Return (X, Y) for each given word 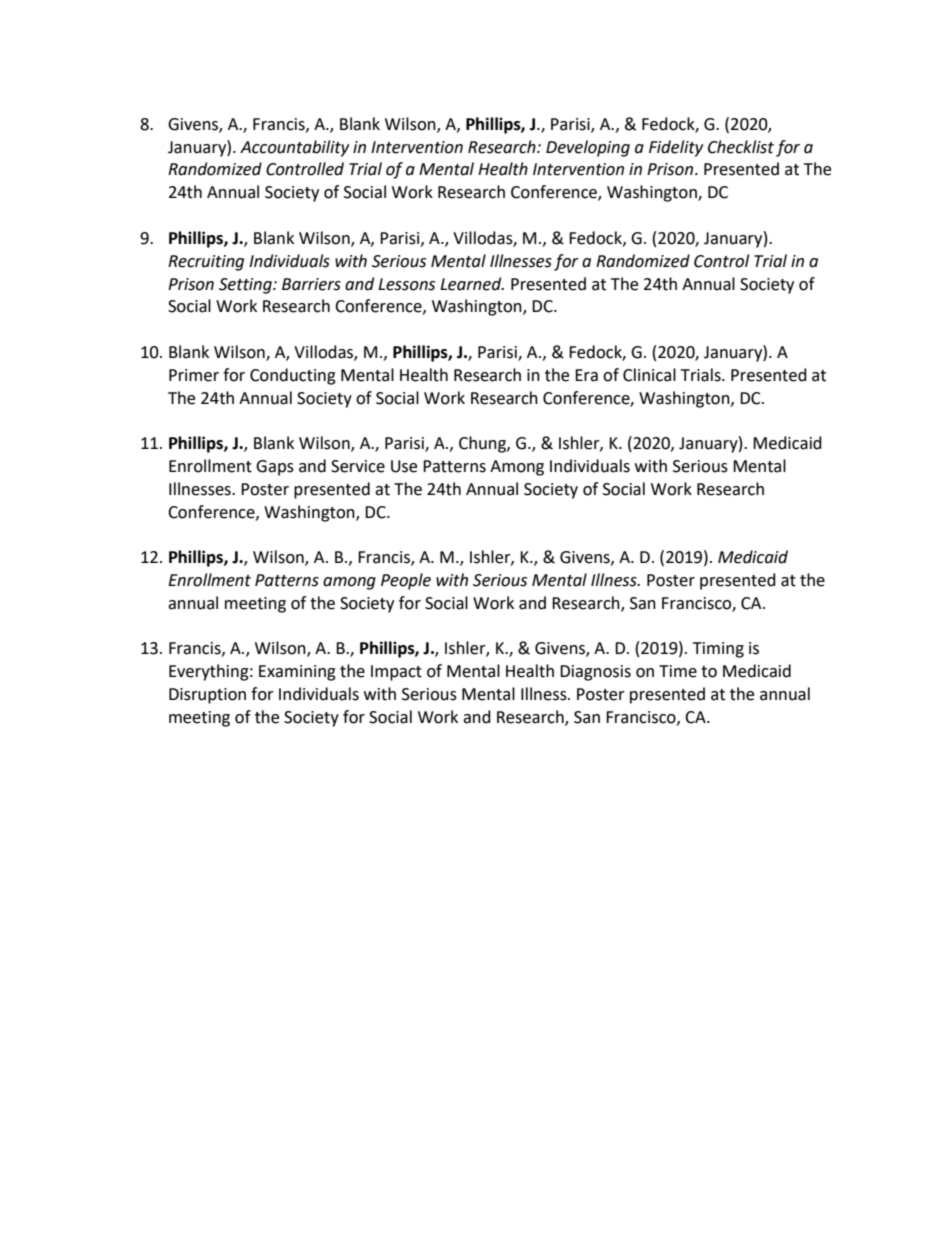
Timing (718, 650)
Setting (246, 286)
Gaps (275, 468)
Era (586, 375)
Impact (396, 673)
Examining (297, 673)
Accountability (294, 148)
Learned (472, 284)
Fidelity (676, 148)
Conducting (293, 376)
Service (358, 466)
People (406, 581)
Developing (588, 148)
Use (404, 466)
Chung (483, 444)
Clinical (649, 375)
